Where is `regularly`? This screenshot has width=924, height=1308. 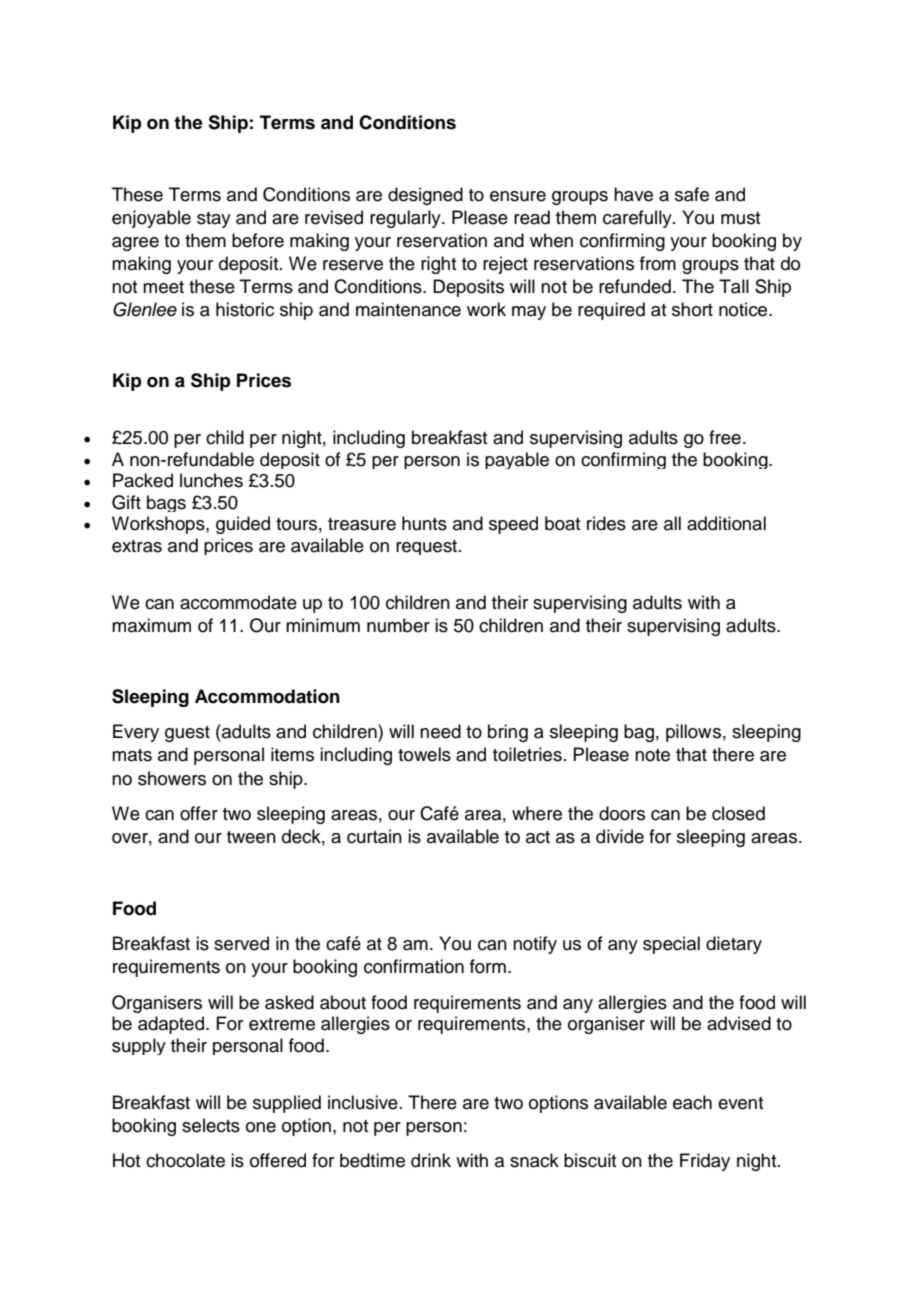
regularly is located at coordinates (406, 219).
